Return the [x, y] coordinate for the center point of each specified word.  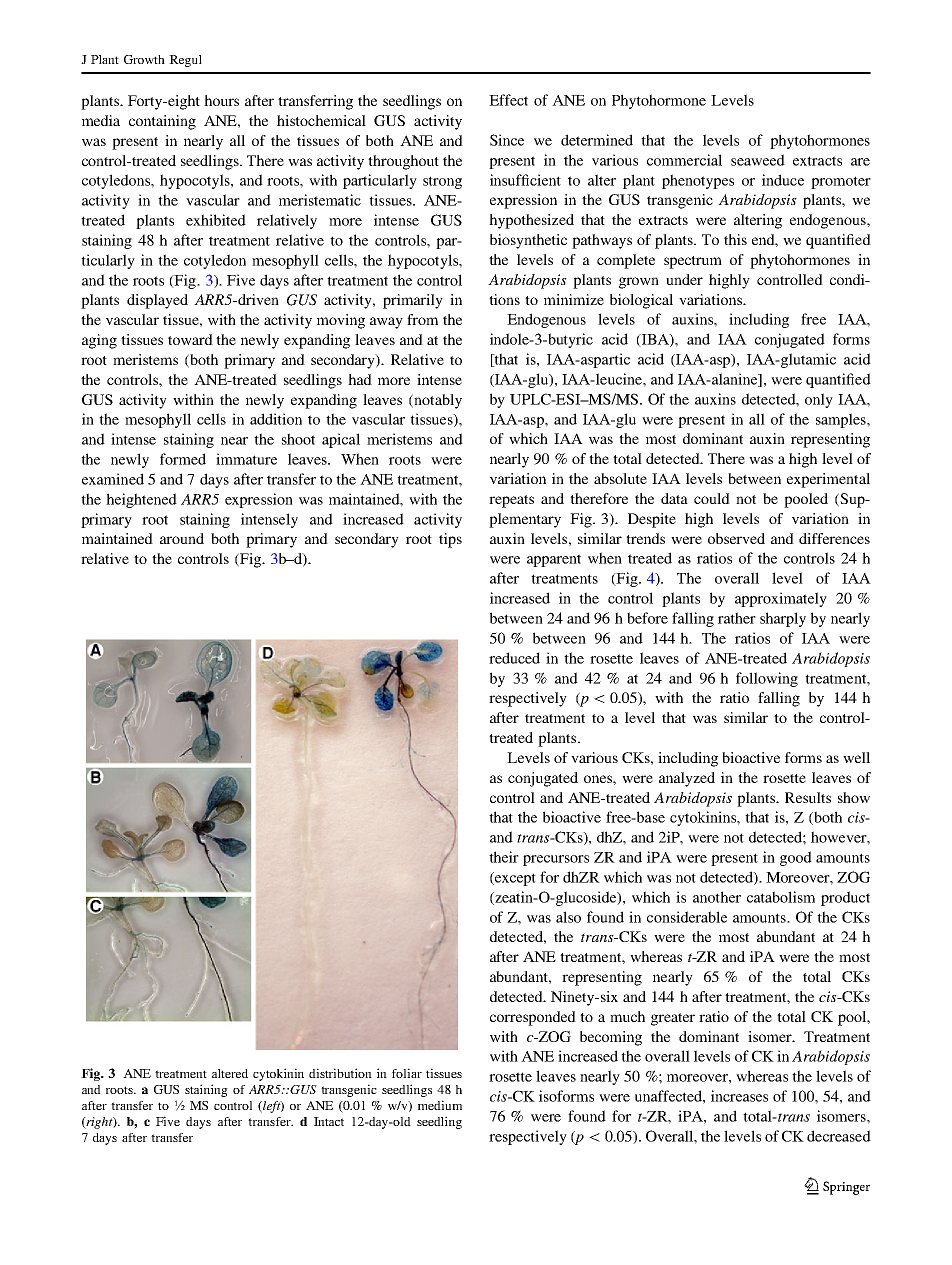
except [514, 879]
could [712, 498]
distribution [340, 1073]
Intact [329, 1121]
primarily [413, 301]
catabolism [781, 897]
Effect [508, 100]
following [767, 679]
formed [183, 459]
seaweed [758, 160]
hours [221, 100]
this [735, 239]
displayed [157, 301]
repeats [511, 501]
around [182, 538]
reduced [514, 658]
